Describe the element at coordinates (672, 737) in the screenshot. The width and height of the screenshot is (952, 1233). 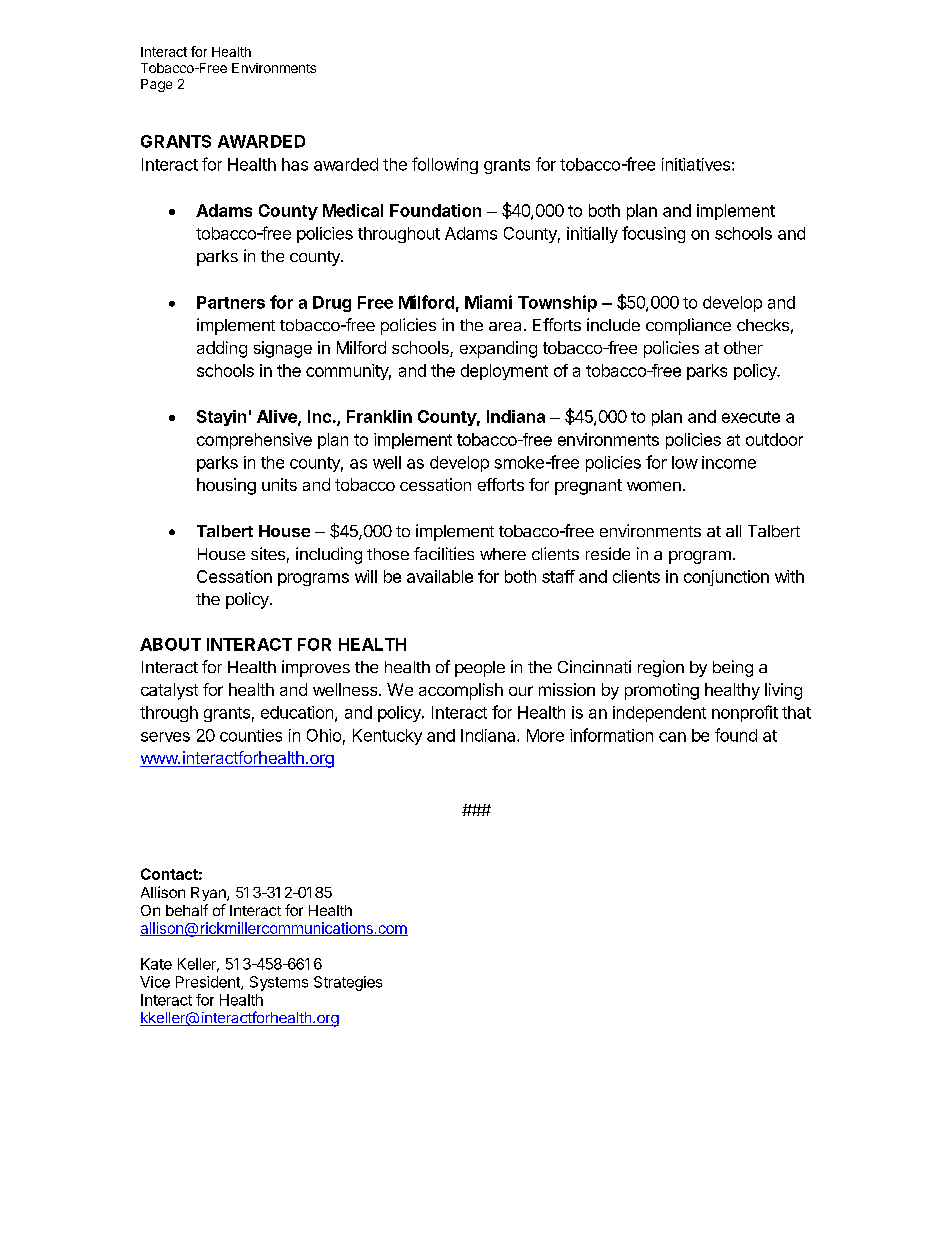
I see `can` at that location.
